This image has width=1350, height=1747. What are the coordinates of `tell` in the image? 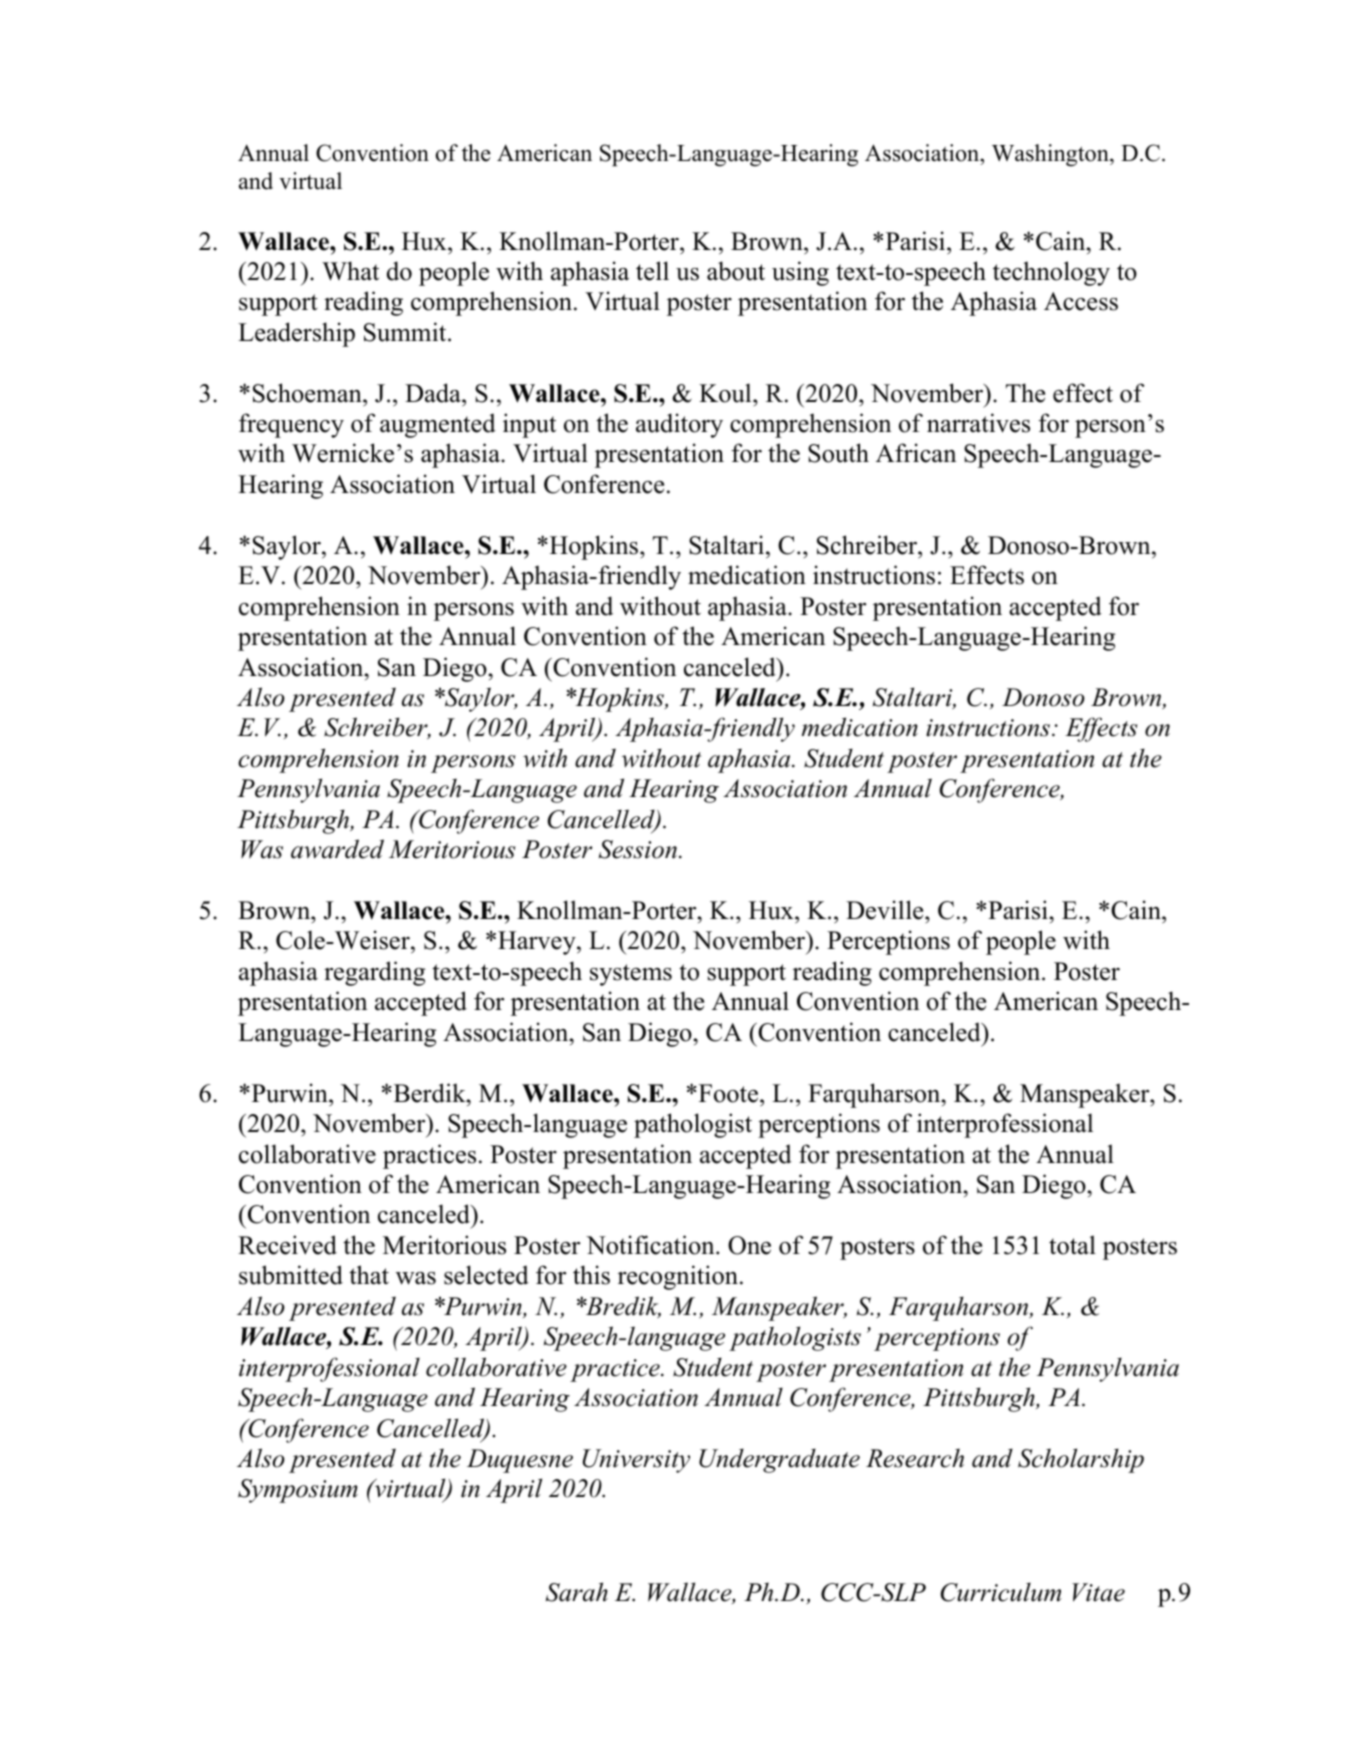 It's located at (652, 271).
